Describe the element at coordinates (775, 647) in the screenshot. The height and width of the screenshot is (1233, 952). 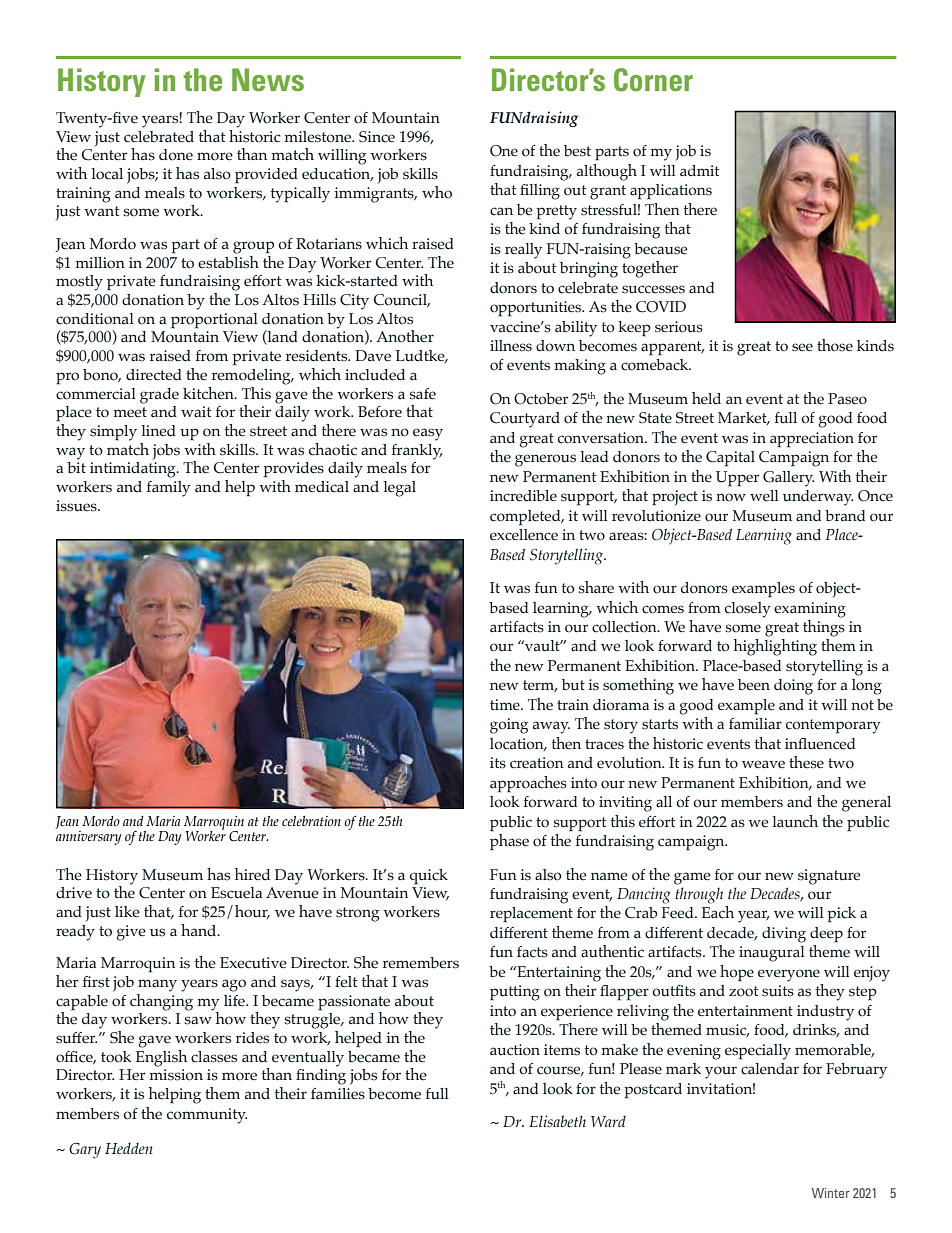
I see `highlighting` at that location.
